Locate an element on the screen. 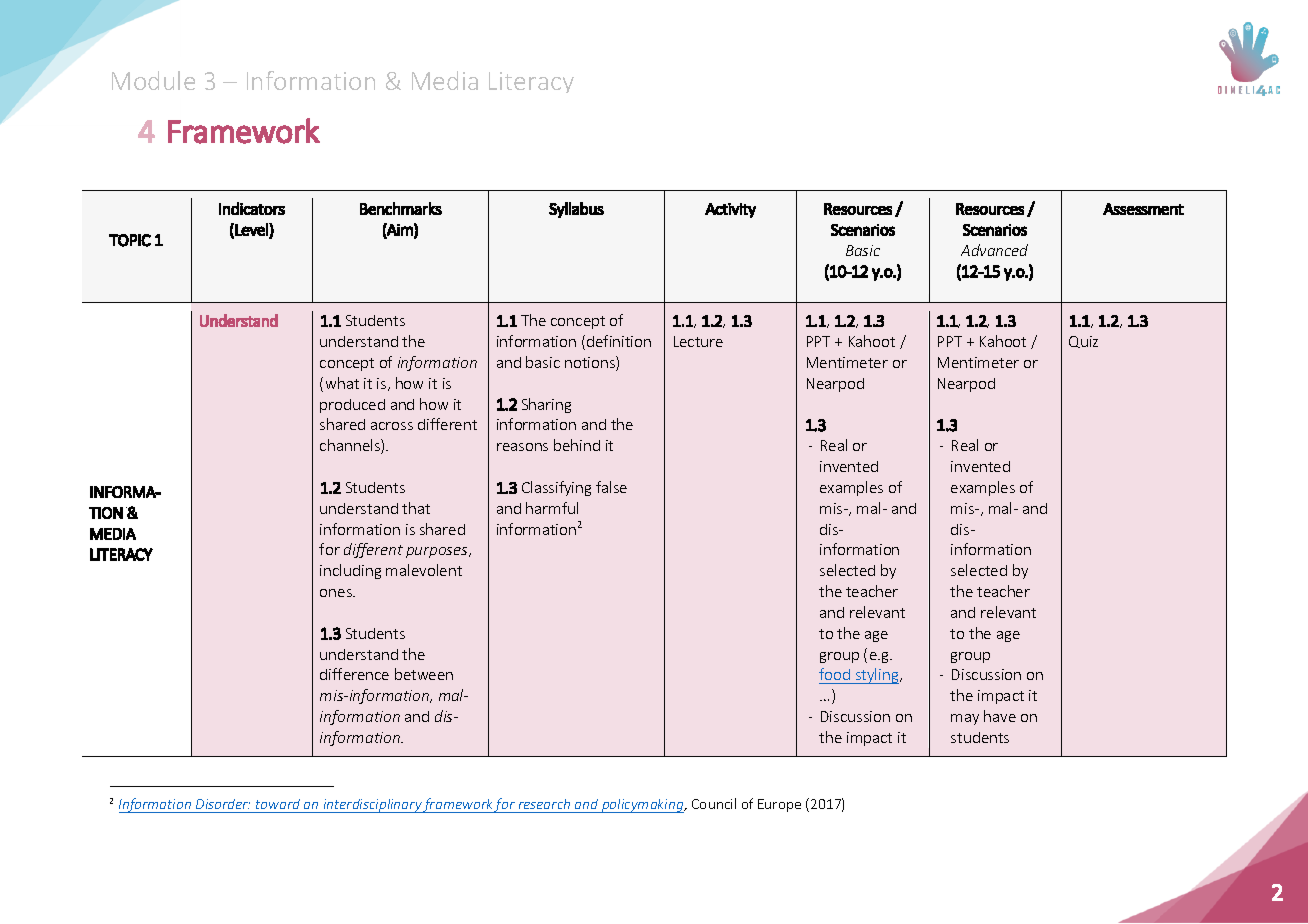  Syllabus is located at coordinates (576, 210).
